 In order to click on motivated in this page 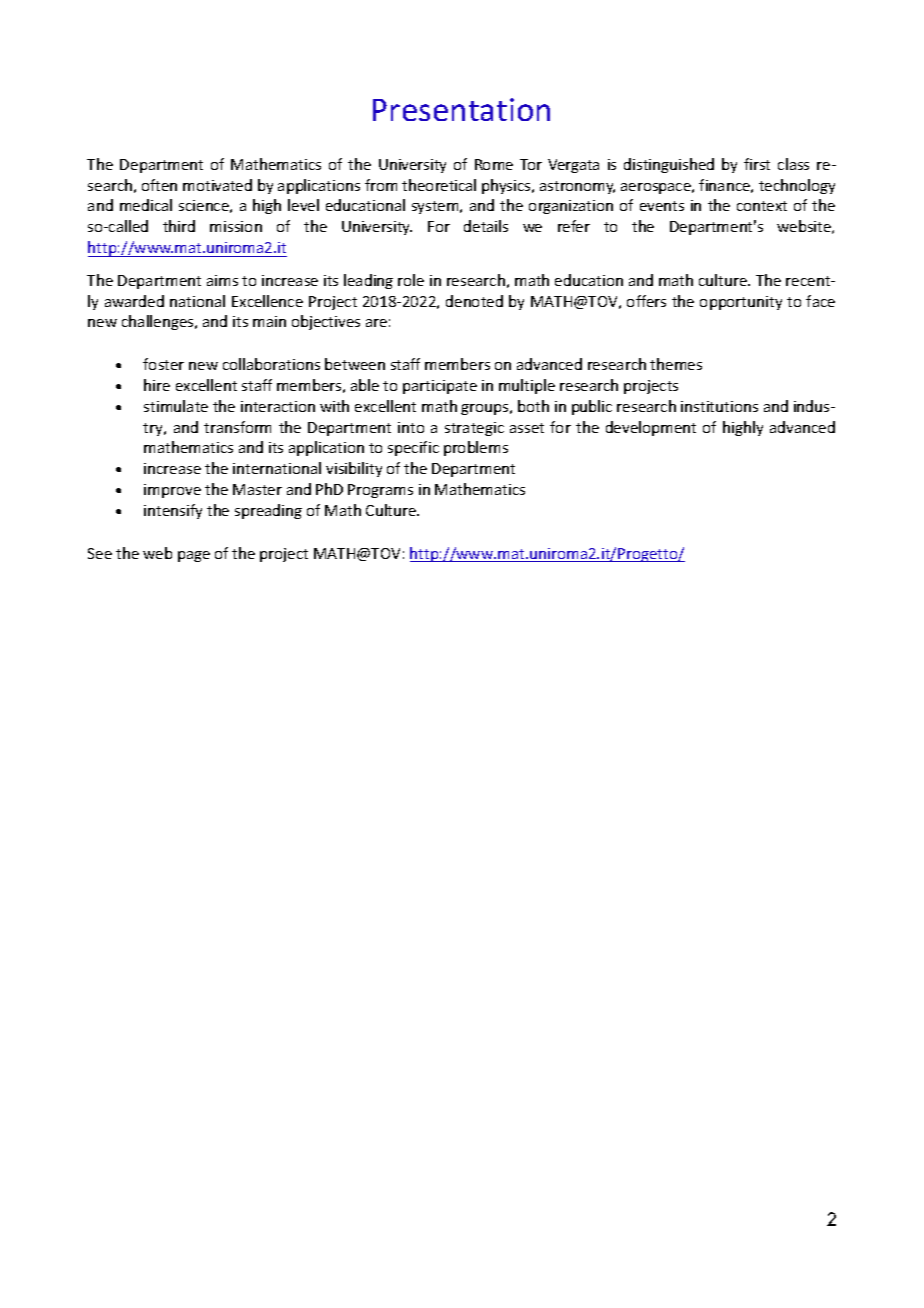, I will do `click(217, 185)`.
